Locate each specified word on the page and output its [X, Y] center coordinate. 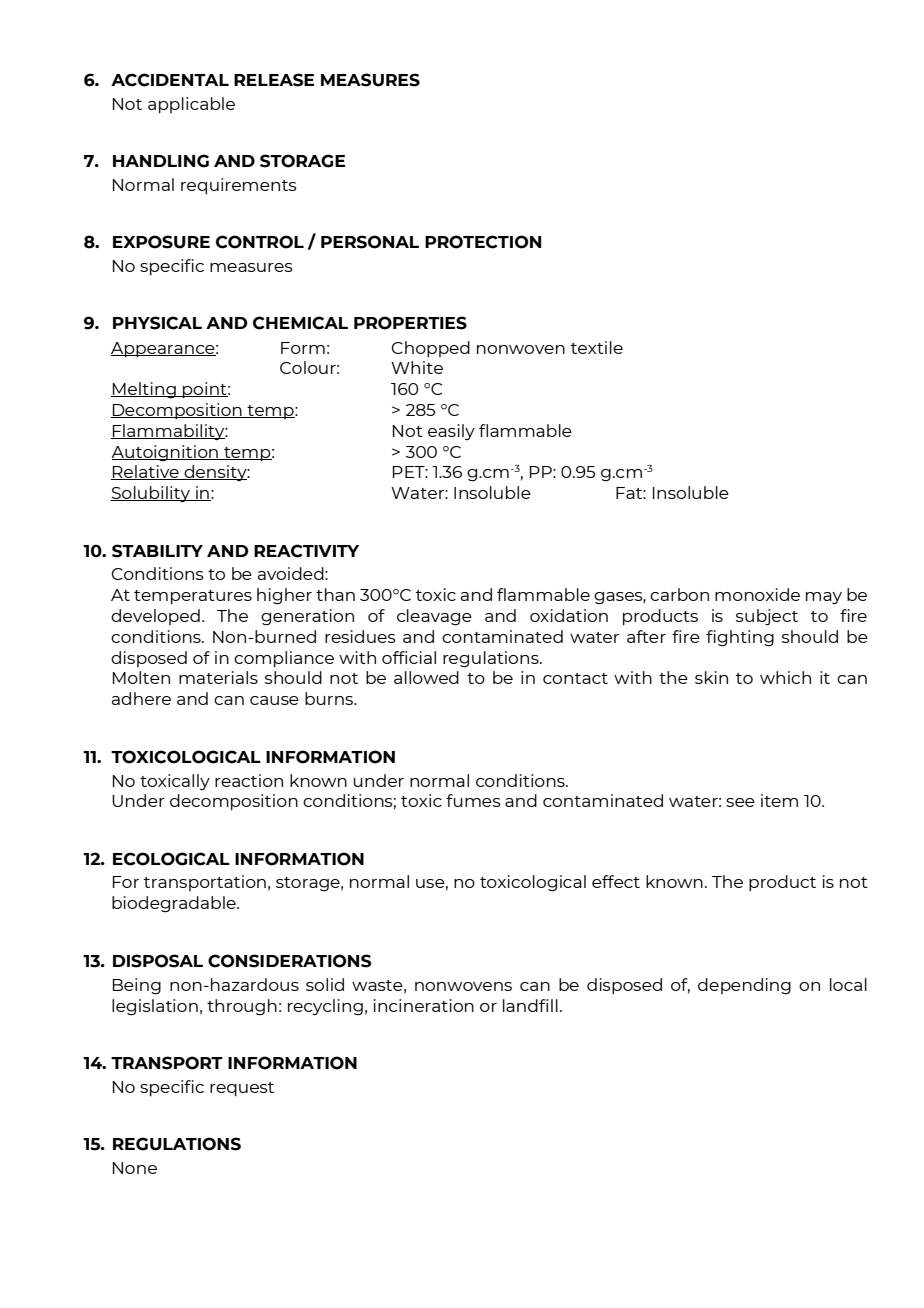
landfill [530, 1005]
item [779, 800]
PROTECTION [483, 242]
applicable [191, 105]
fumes [473, 800]
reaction [249, 780]
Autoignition [165, 453]
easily [451, 432]
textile [597, 347]
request [242, 1089]
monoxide [757, 594]
